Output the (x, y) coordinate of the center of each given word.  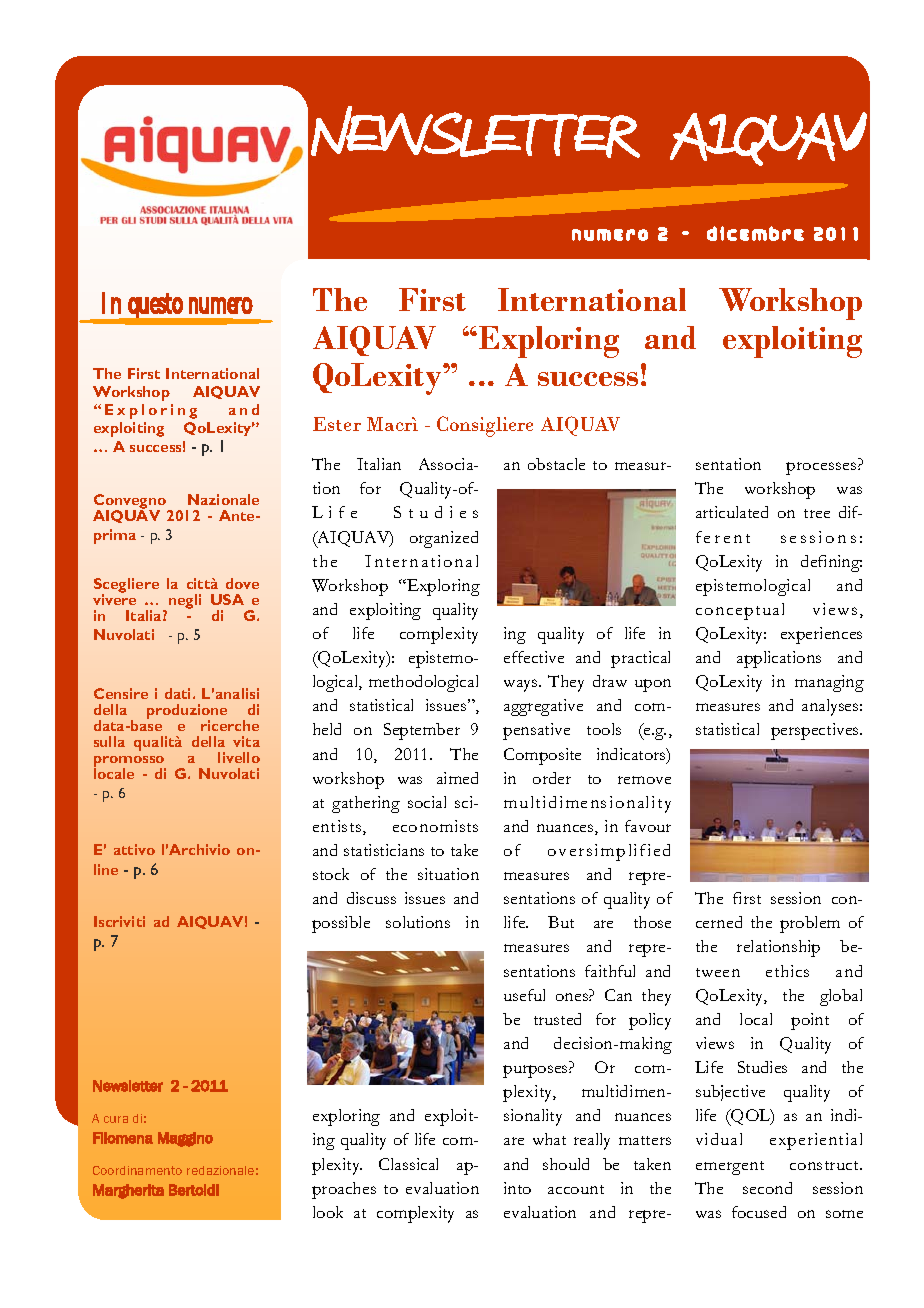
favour (648, 826)
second (767, 1188)
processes (822, 468)
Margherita (128, 1191)
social (427, 802)
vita (246, 741)
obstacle (556, 464)
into (517, 1188)
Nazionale (223, 499)
